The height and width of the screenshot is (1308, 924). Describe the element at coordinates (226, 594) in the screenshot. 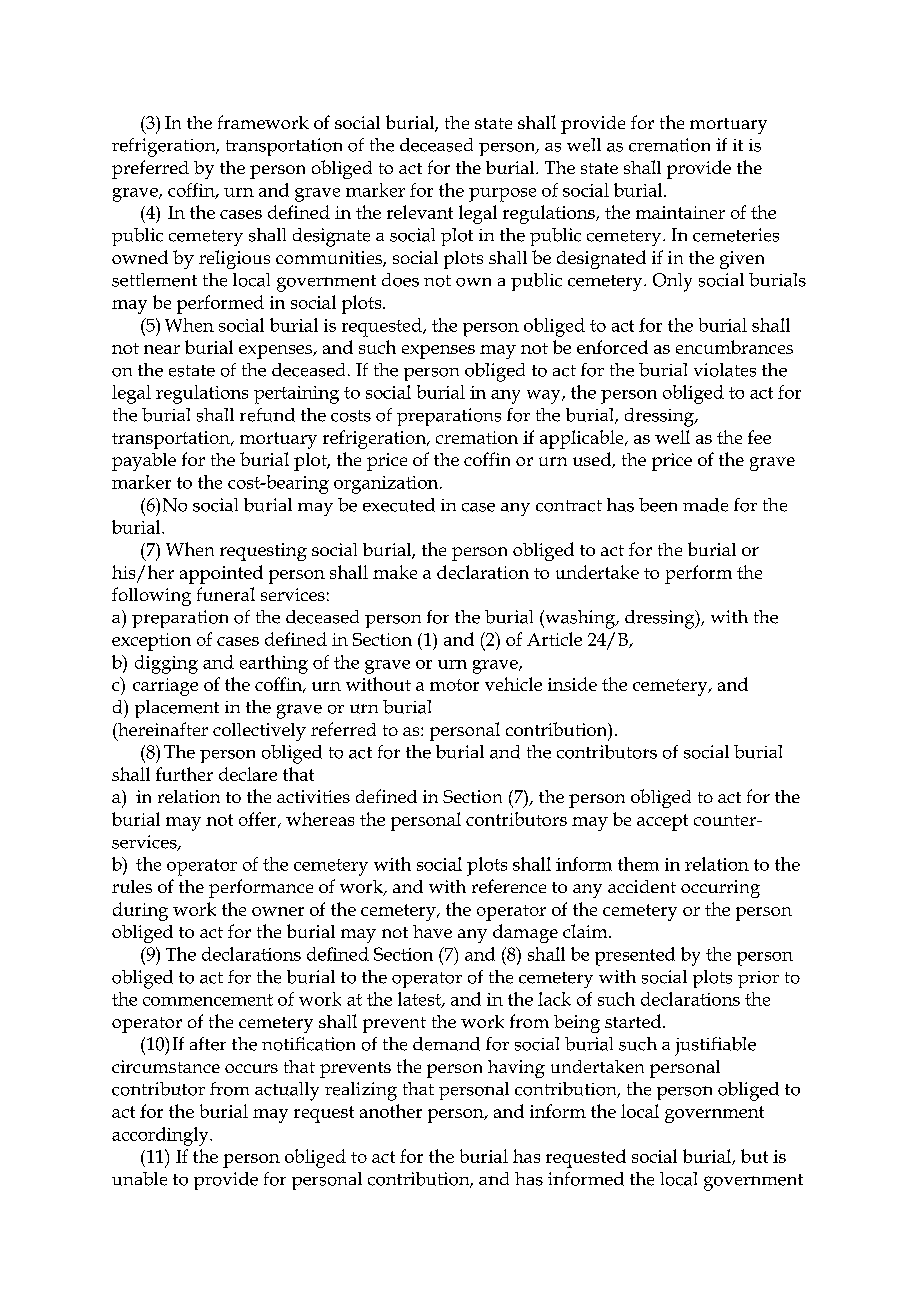

I see `funeral` at that location.
